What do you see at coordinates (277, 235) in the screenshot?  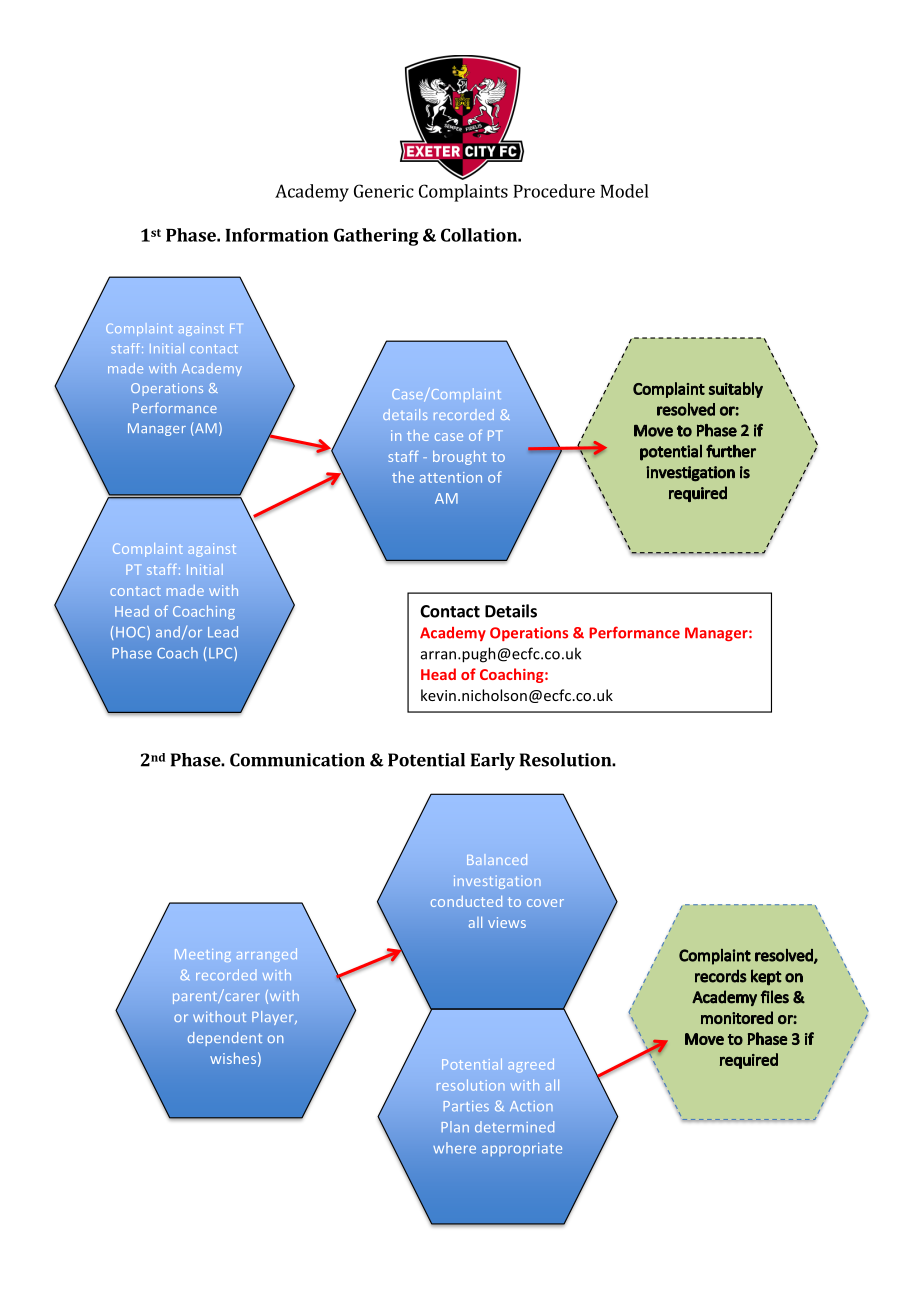 I see `Information` at bounding box center [277, 235].
